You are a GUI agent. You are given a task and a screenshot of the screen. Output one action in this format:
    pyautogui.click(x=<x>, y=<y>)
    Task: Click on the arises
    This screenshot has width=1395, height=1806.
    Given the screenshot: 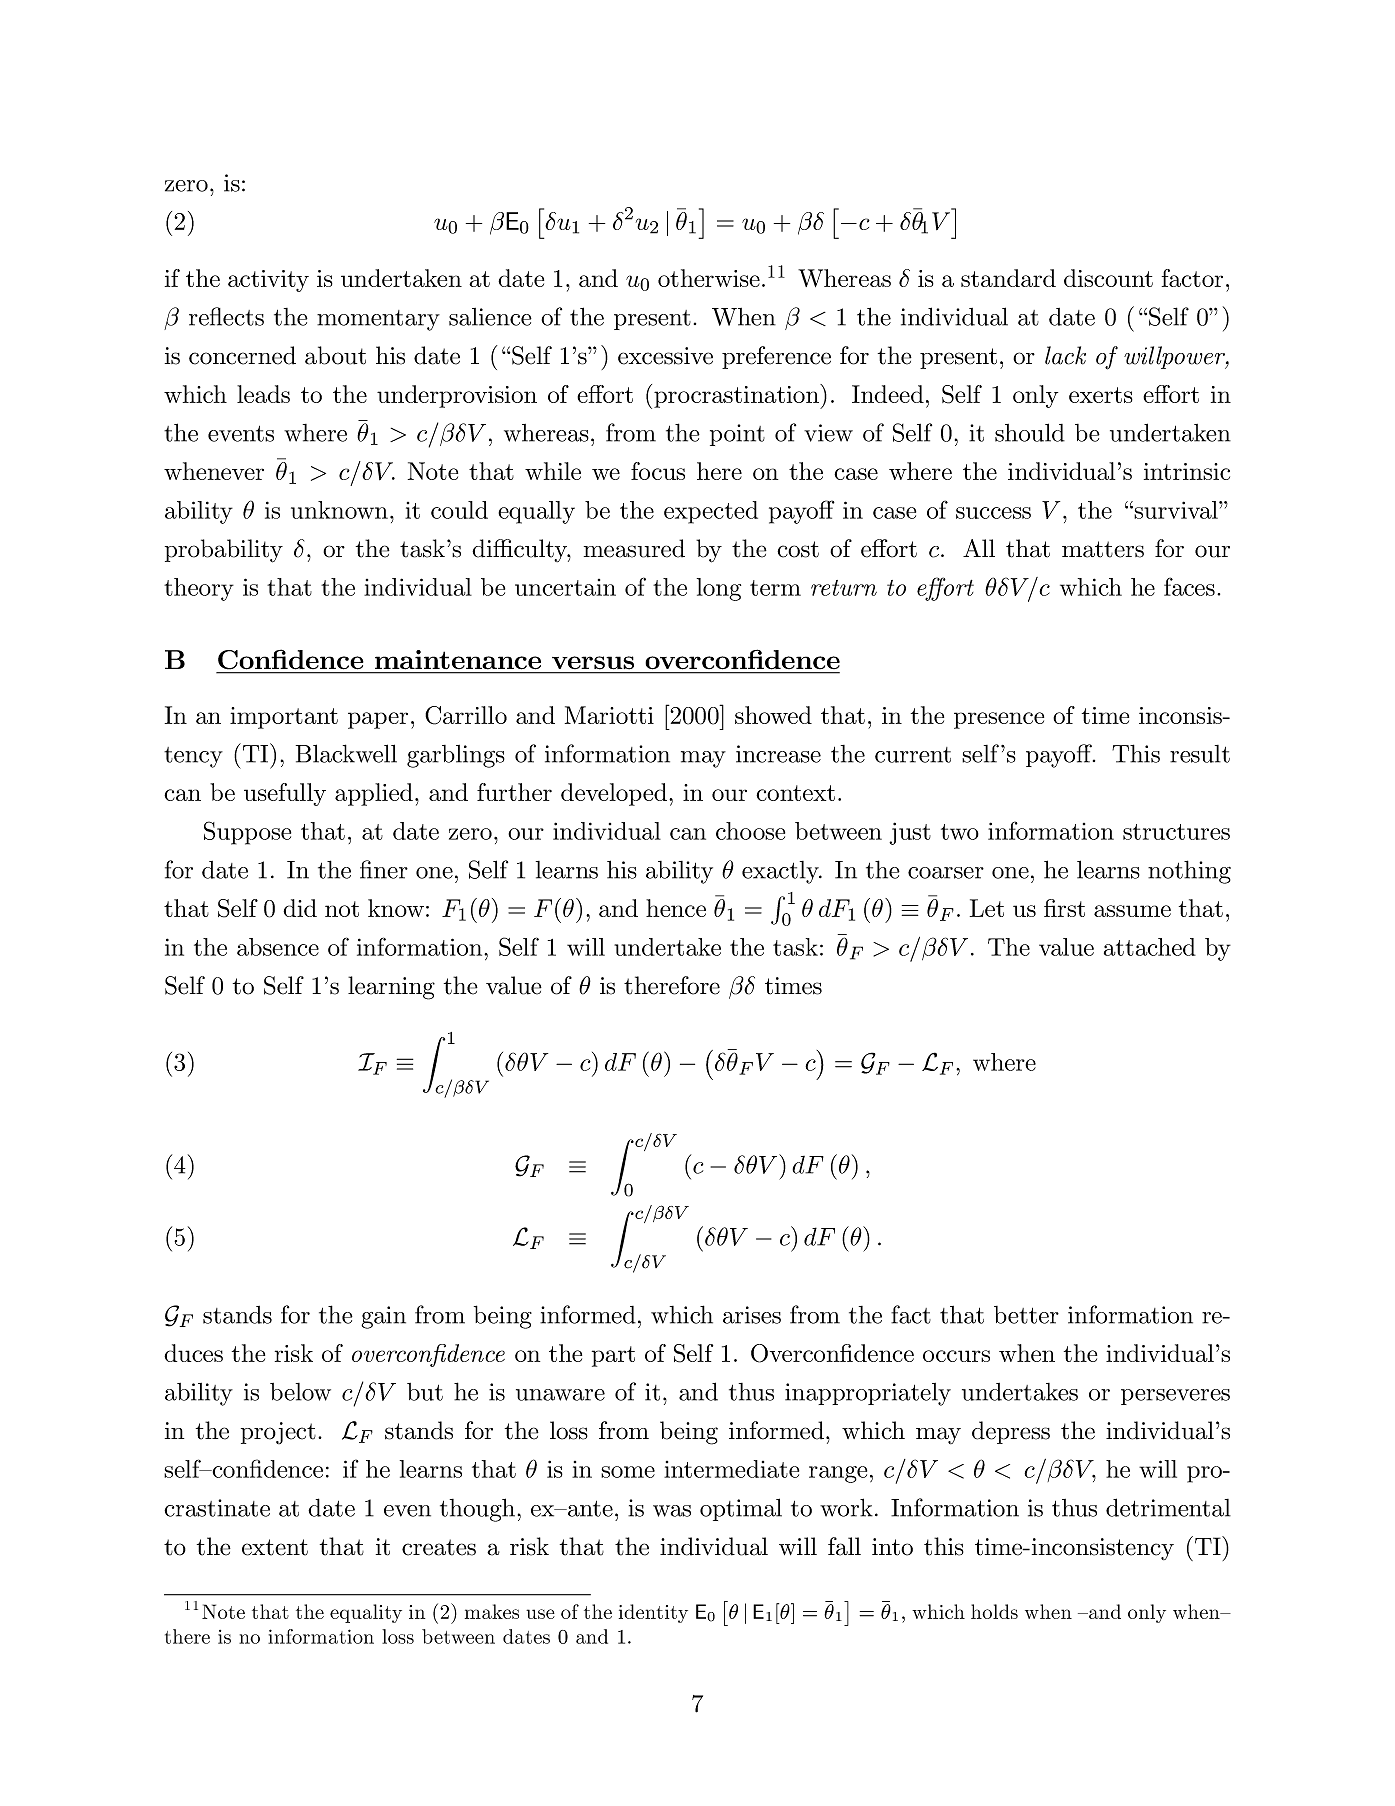 What is the action you would take?
    pyautogui.click(x=752, y=1315)
